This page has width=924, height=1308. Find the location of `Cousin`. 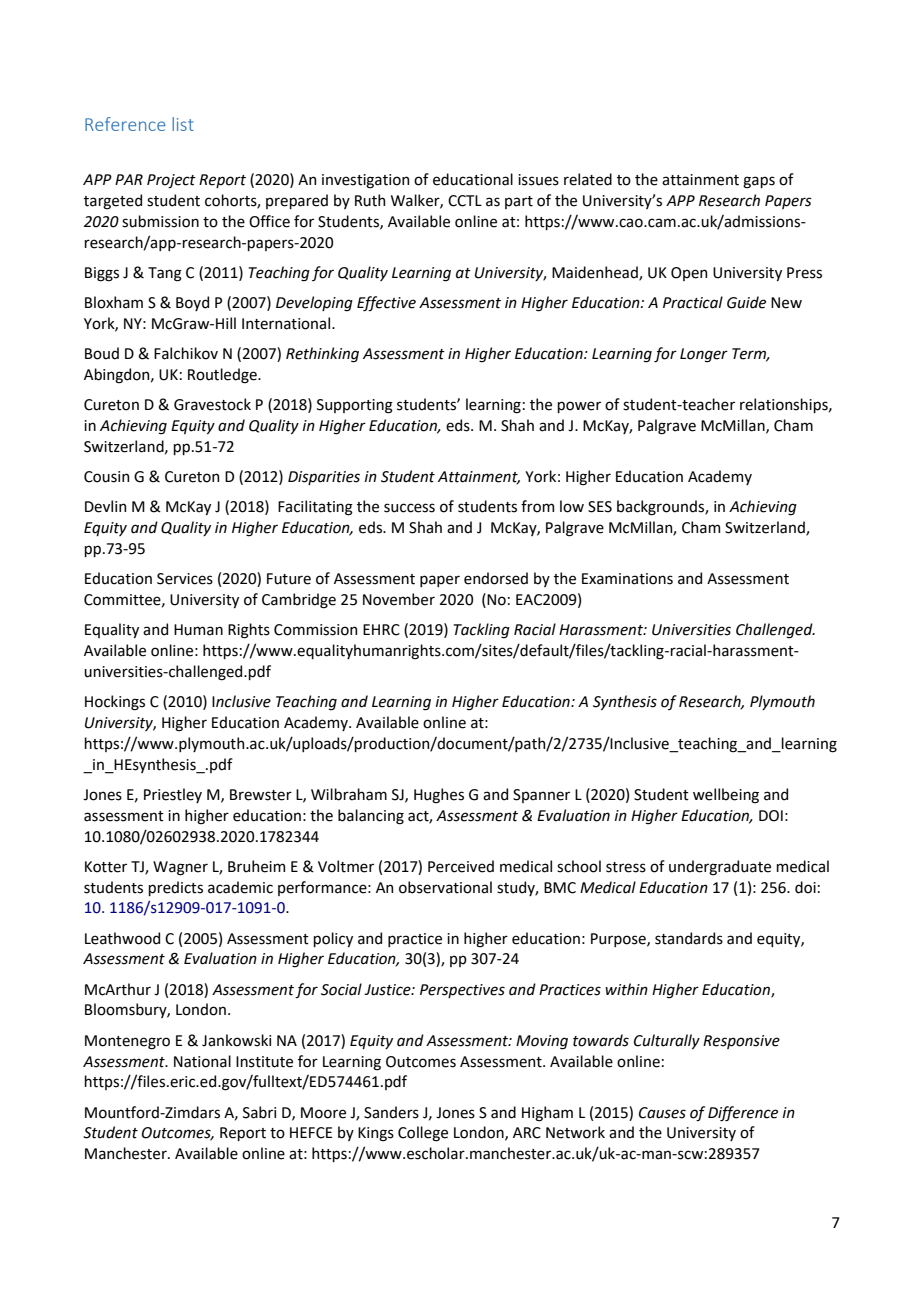

Cousin is located at coordinates (106, 477).
